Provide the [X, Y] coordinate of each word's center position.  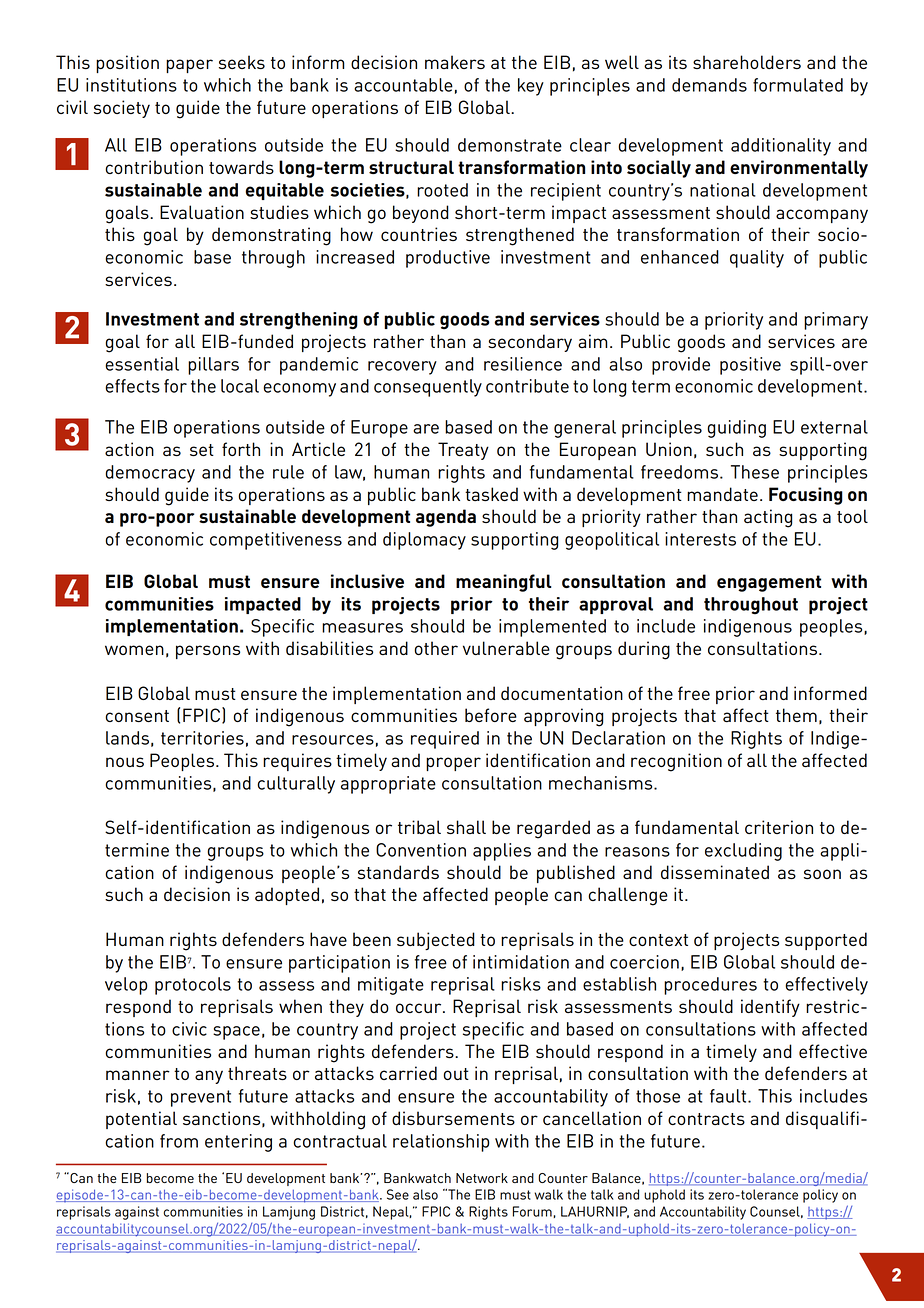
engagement [769, 583]
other [436, 648]
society [122, 109]
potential [141, 1120]
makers [455, 62]
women [134, 650]
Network [482, 1178]
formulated [798, 85]
